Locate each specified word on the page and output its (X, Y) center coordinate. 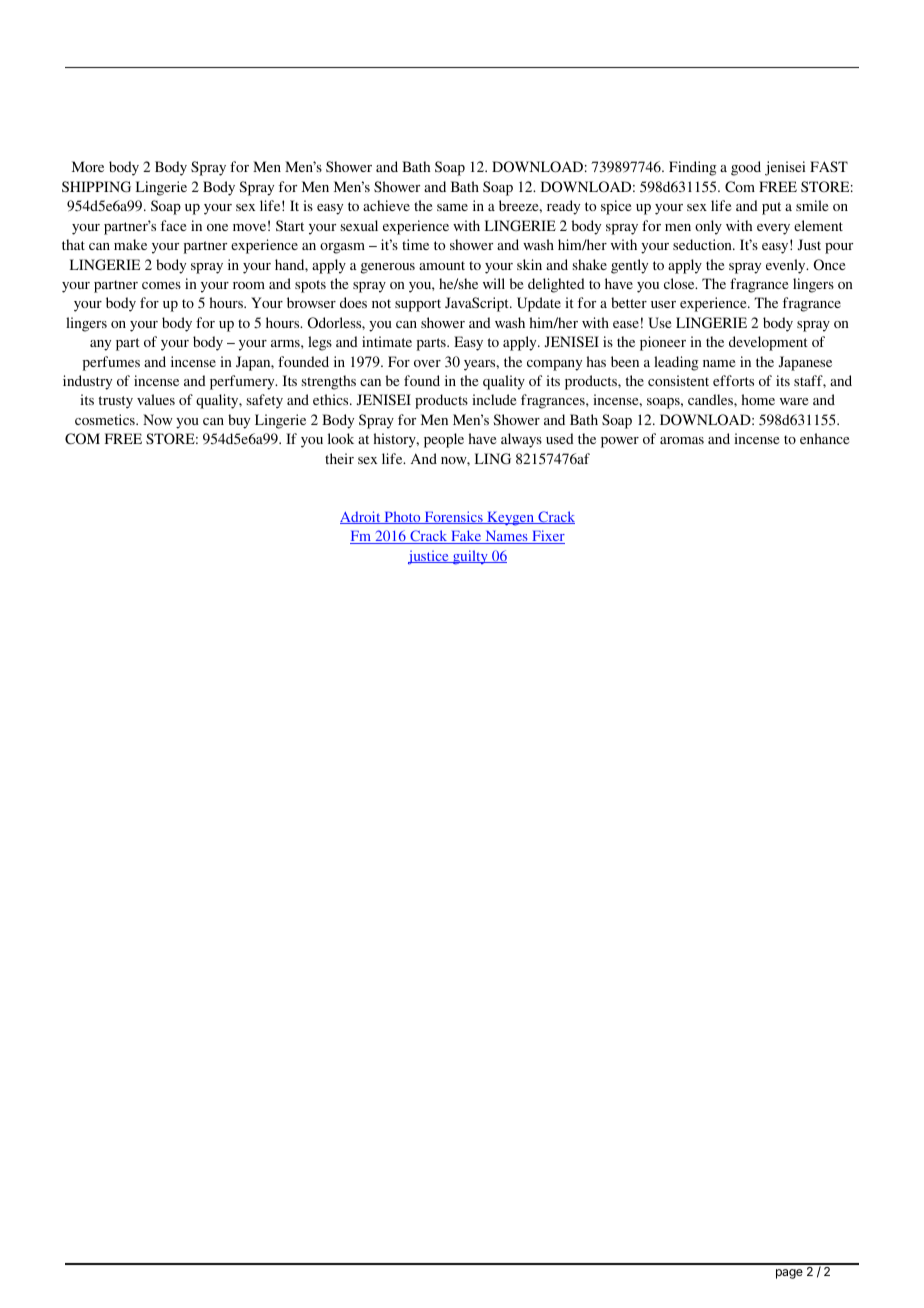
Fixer (547, 537)
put (771, 208)
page (789, 1274)
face (173, 225)
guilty (470, 557)
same (452, 207)
